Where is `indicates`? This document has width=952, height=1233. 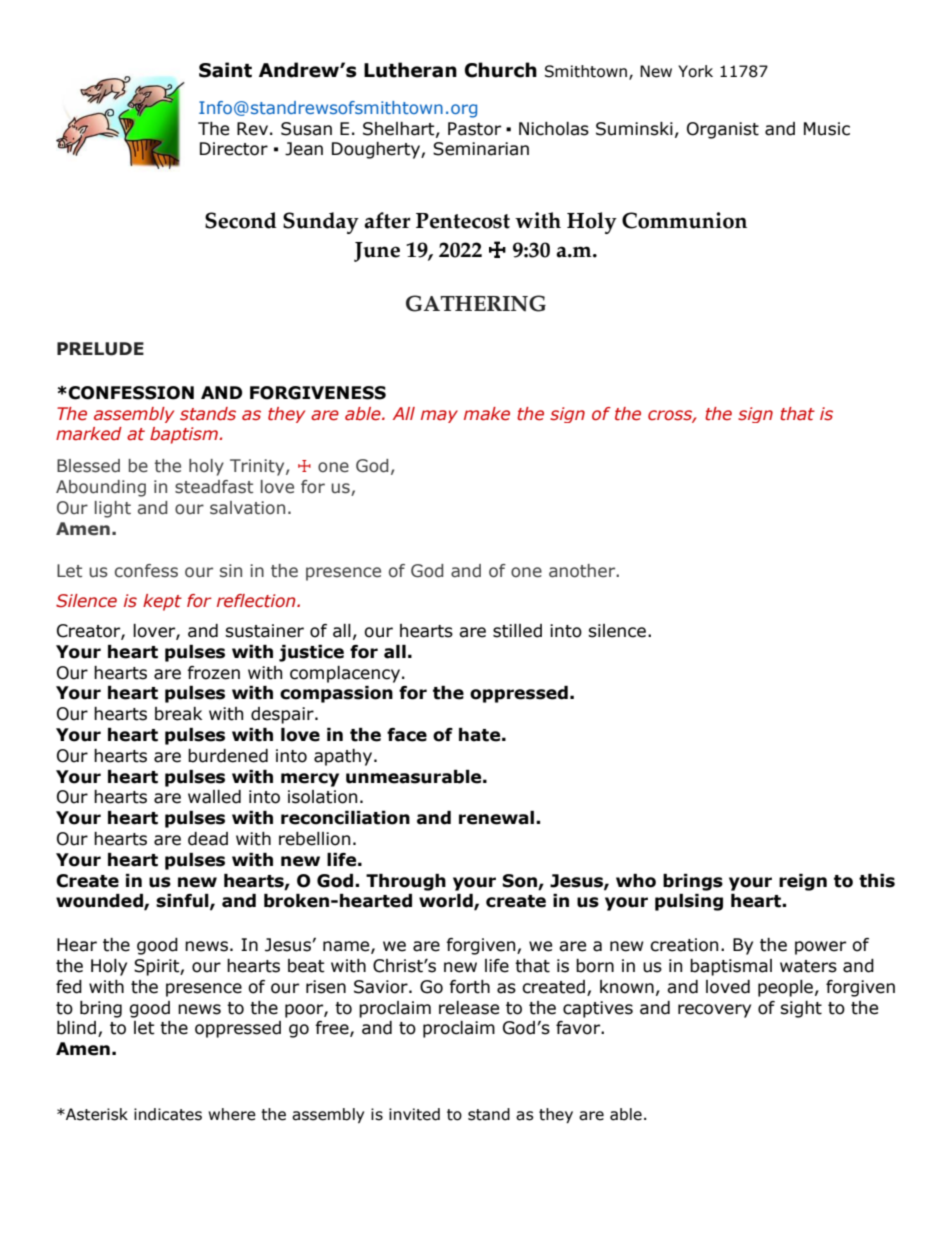
indicates is located at coordinates (168, 1114).
